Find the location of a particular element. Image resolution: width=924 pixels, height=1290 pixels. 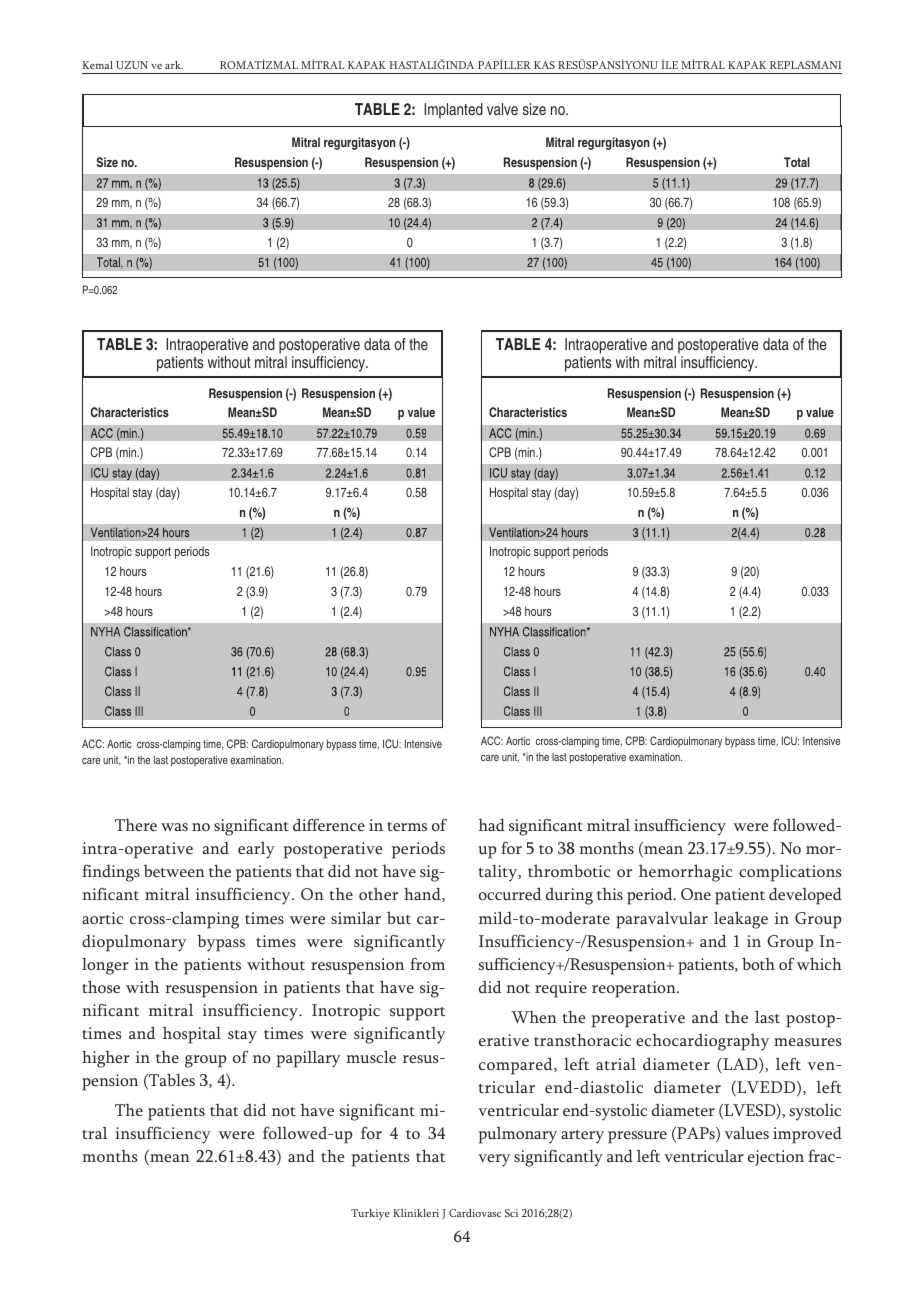

was is located at coordinates (174, 827).
